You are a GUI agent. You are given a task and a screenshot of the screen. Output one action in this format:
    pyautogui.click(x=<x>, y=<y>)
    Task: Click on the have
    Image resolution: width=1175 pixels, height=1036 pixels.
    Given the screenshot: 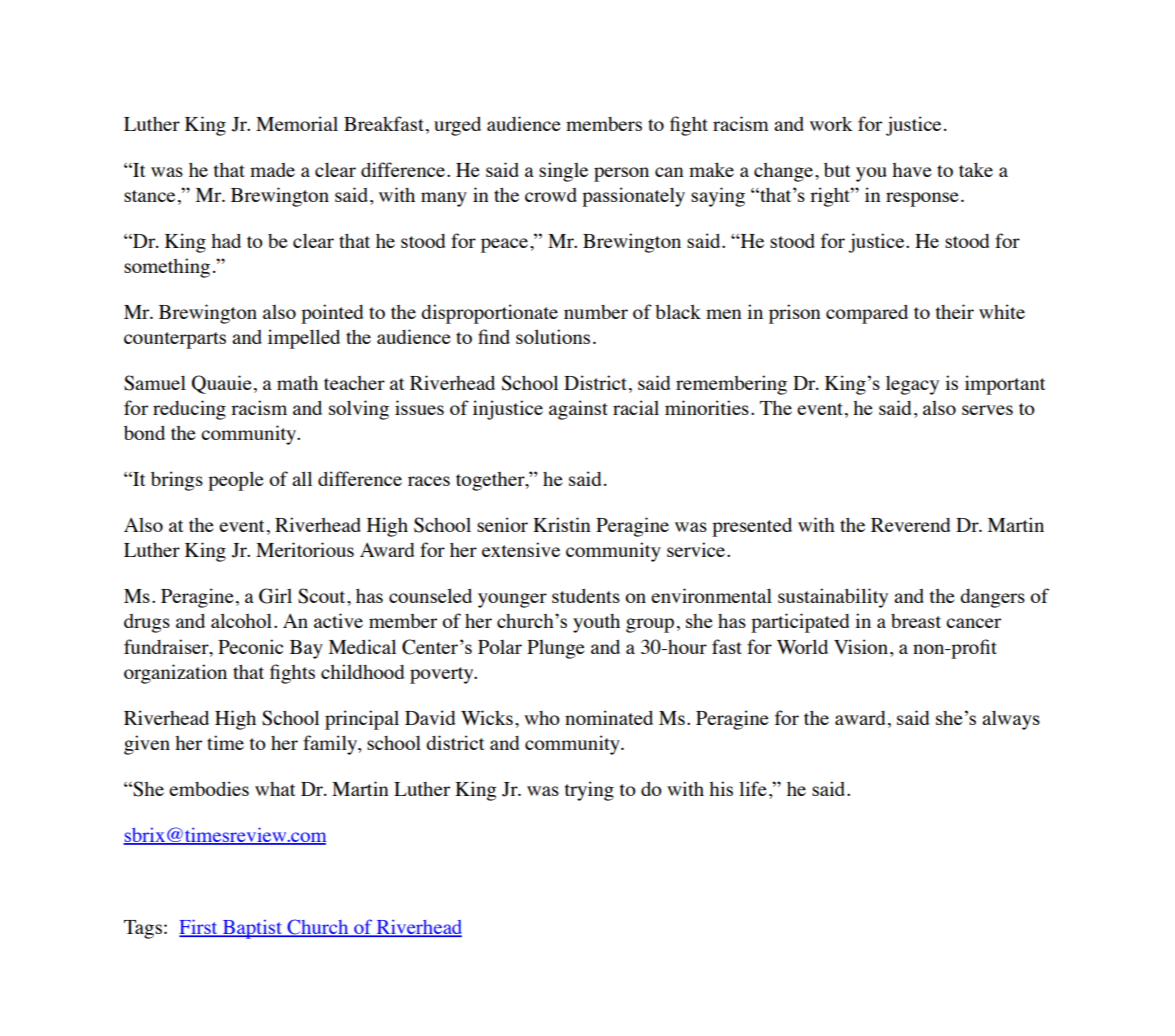 What is the action you would take?
    pyautogui.click(x=912, y=170)
